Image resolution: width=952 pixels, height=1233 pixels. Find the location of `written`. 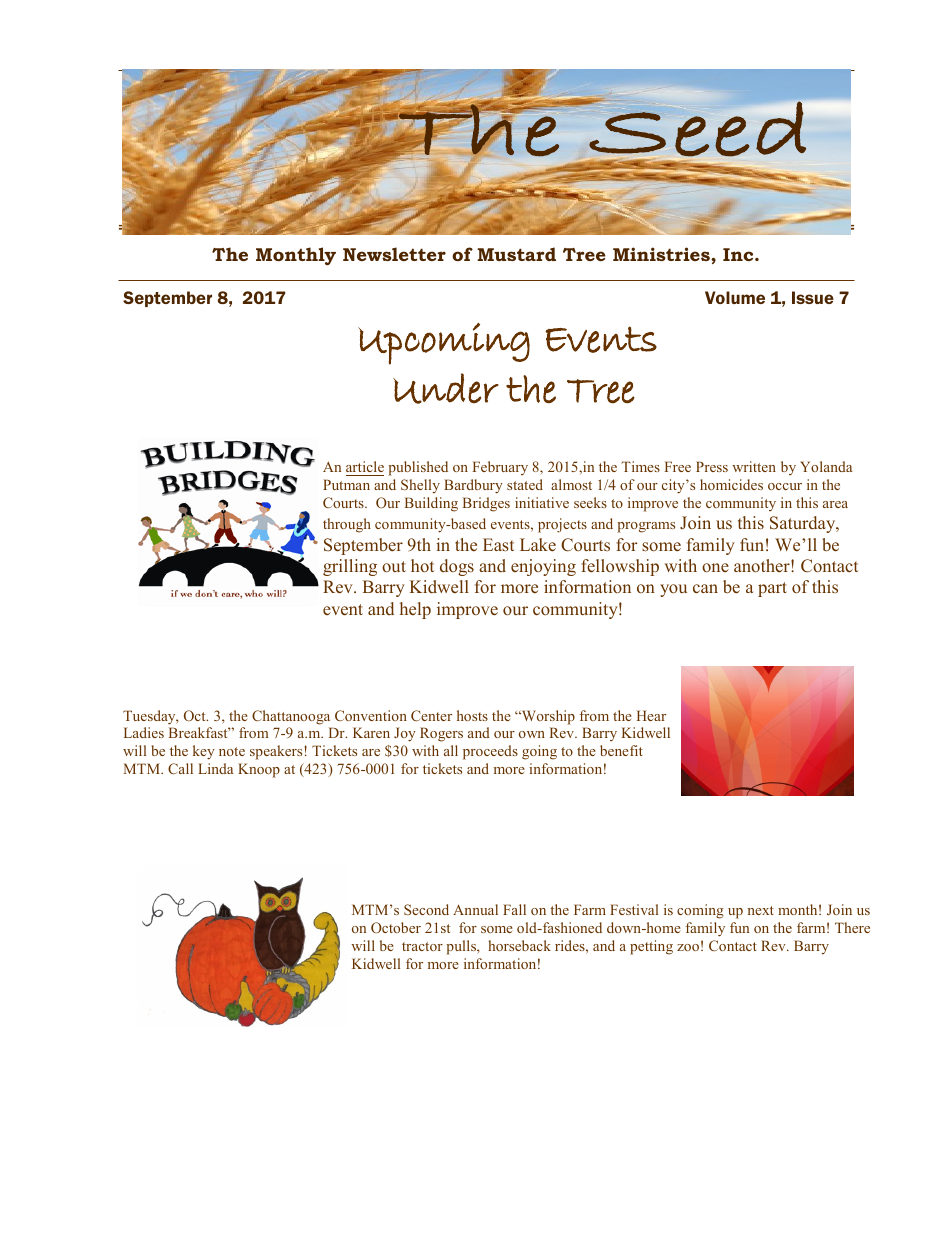

written is located at coordinates (754, 466).
